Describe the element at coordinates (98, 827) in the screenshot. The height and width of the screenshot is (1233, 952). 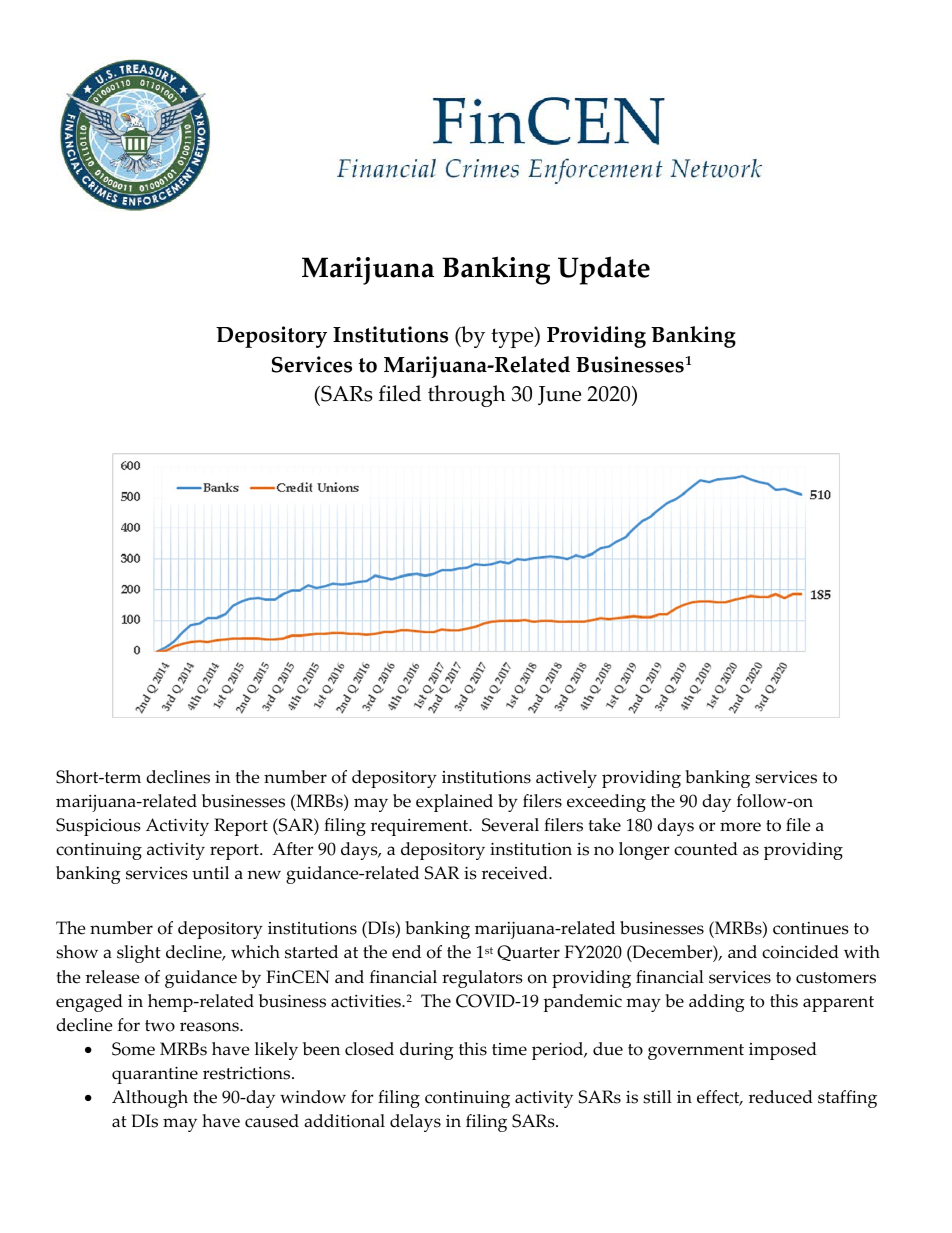
I see `Suspicious` at that location.
